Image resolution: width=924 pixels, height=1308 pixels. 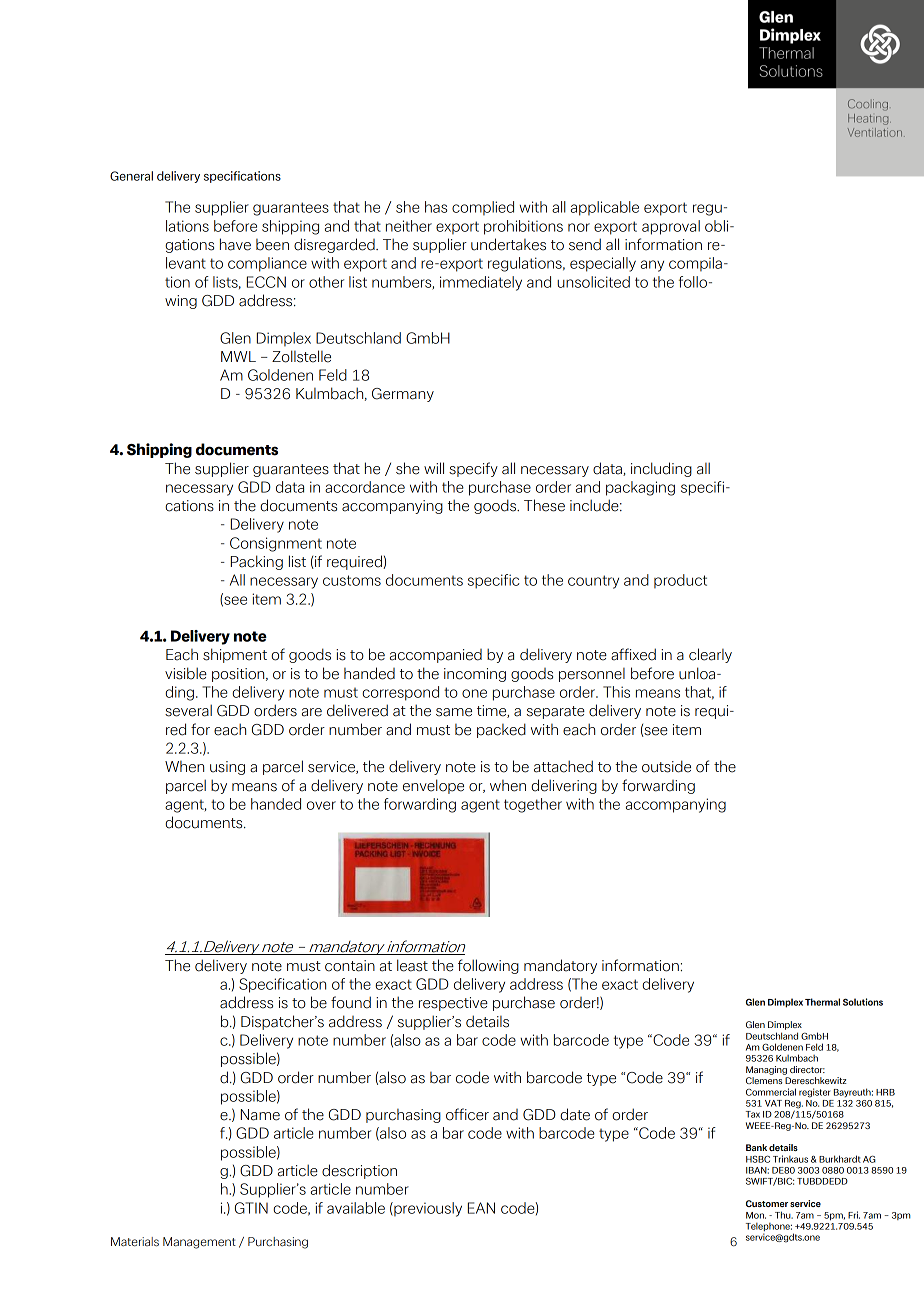 What do you see at coordinates (272, 245) in the screenshot?
I see `been` at bounding box center [272, 245].
